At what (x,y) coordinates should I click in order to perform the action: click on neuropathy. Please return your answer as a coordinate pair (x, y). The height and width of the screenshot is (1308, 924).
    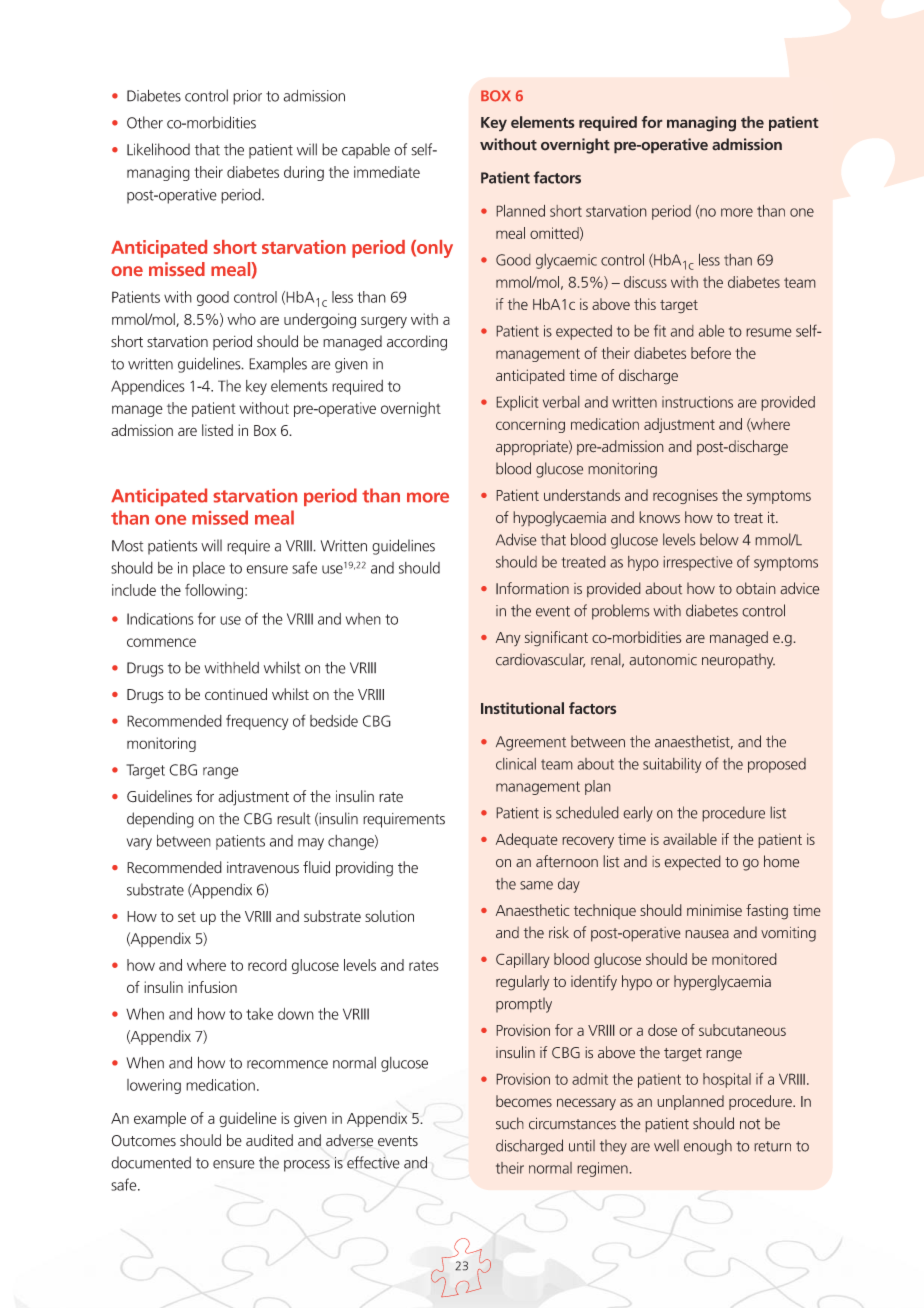
    Looking at the image, I should click on (738, 661).
